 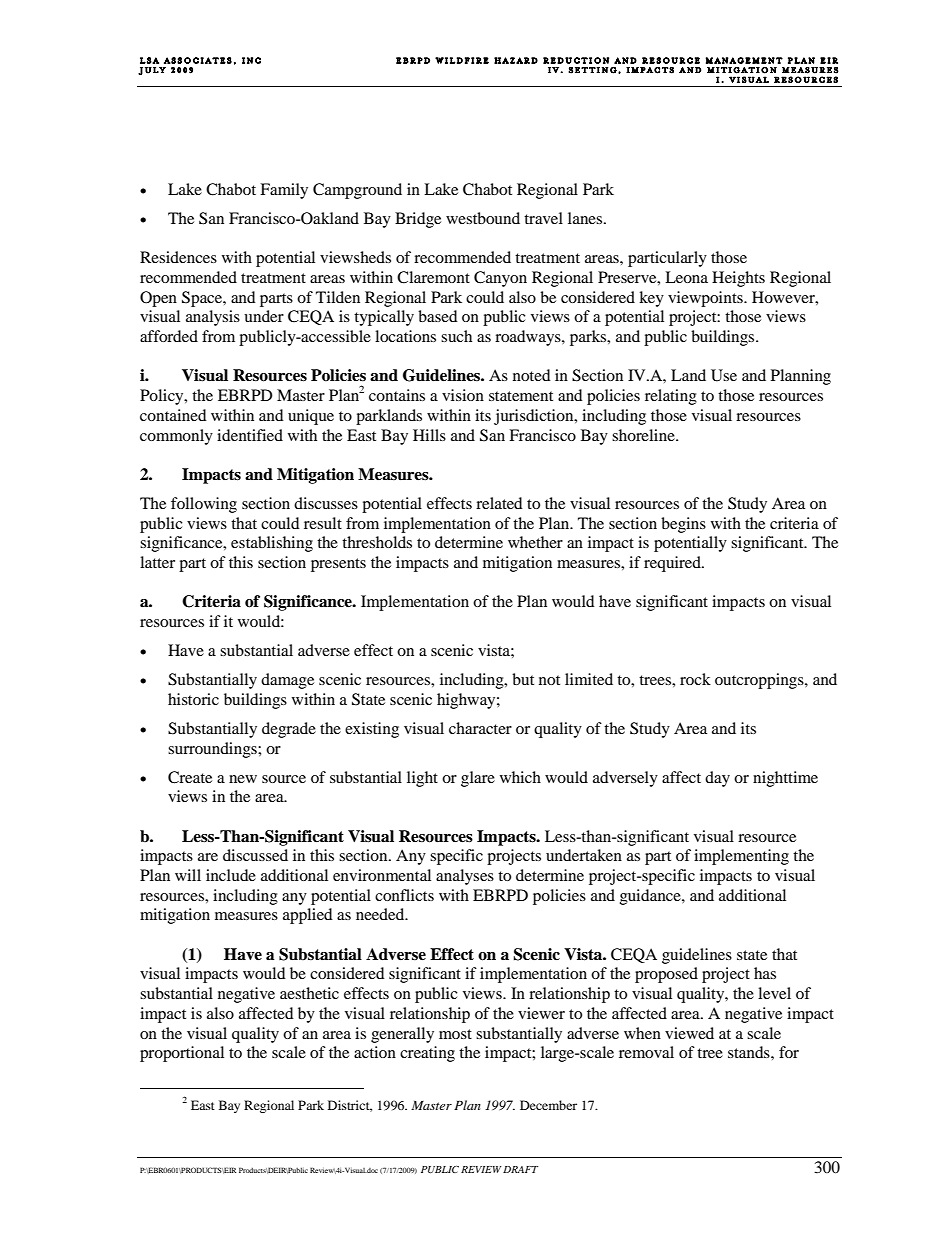 What do you see at coordinates (182, 1054) in the document?
I see `proportional` at bounding box center [182, 1054].
